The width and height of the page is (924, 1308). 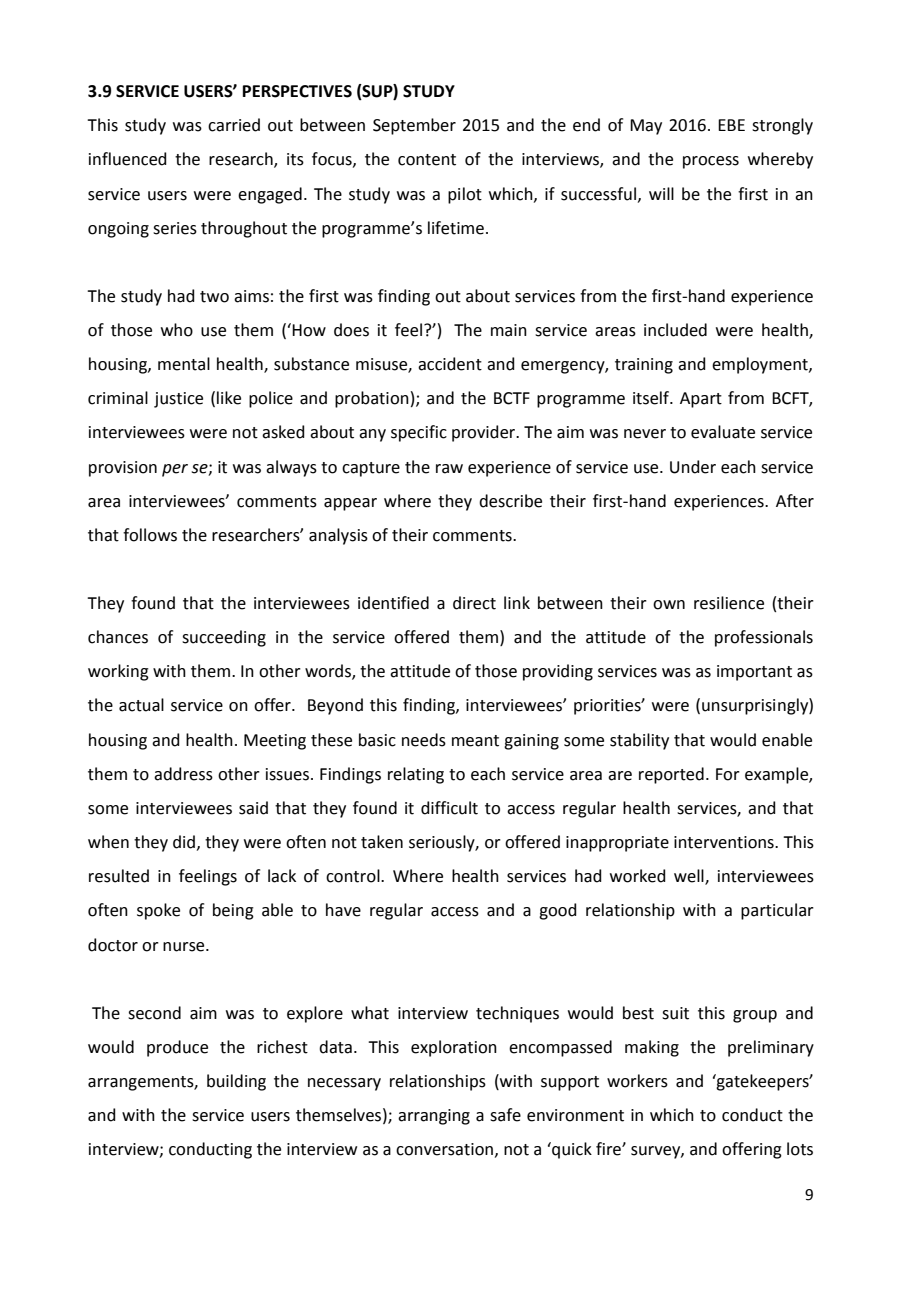 What do you see at coordinates (183, 774) in the page?
I see `address` at bounding box center [183, 774].
